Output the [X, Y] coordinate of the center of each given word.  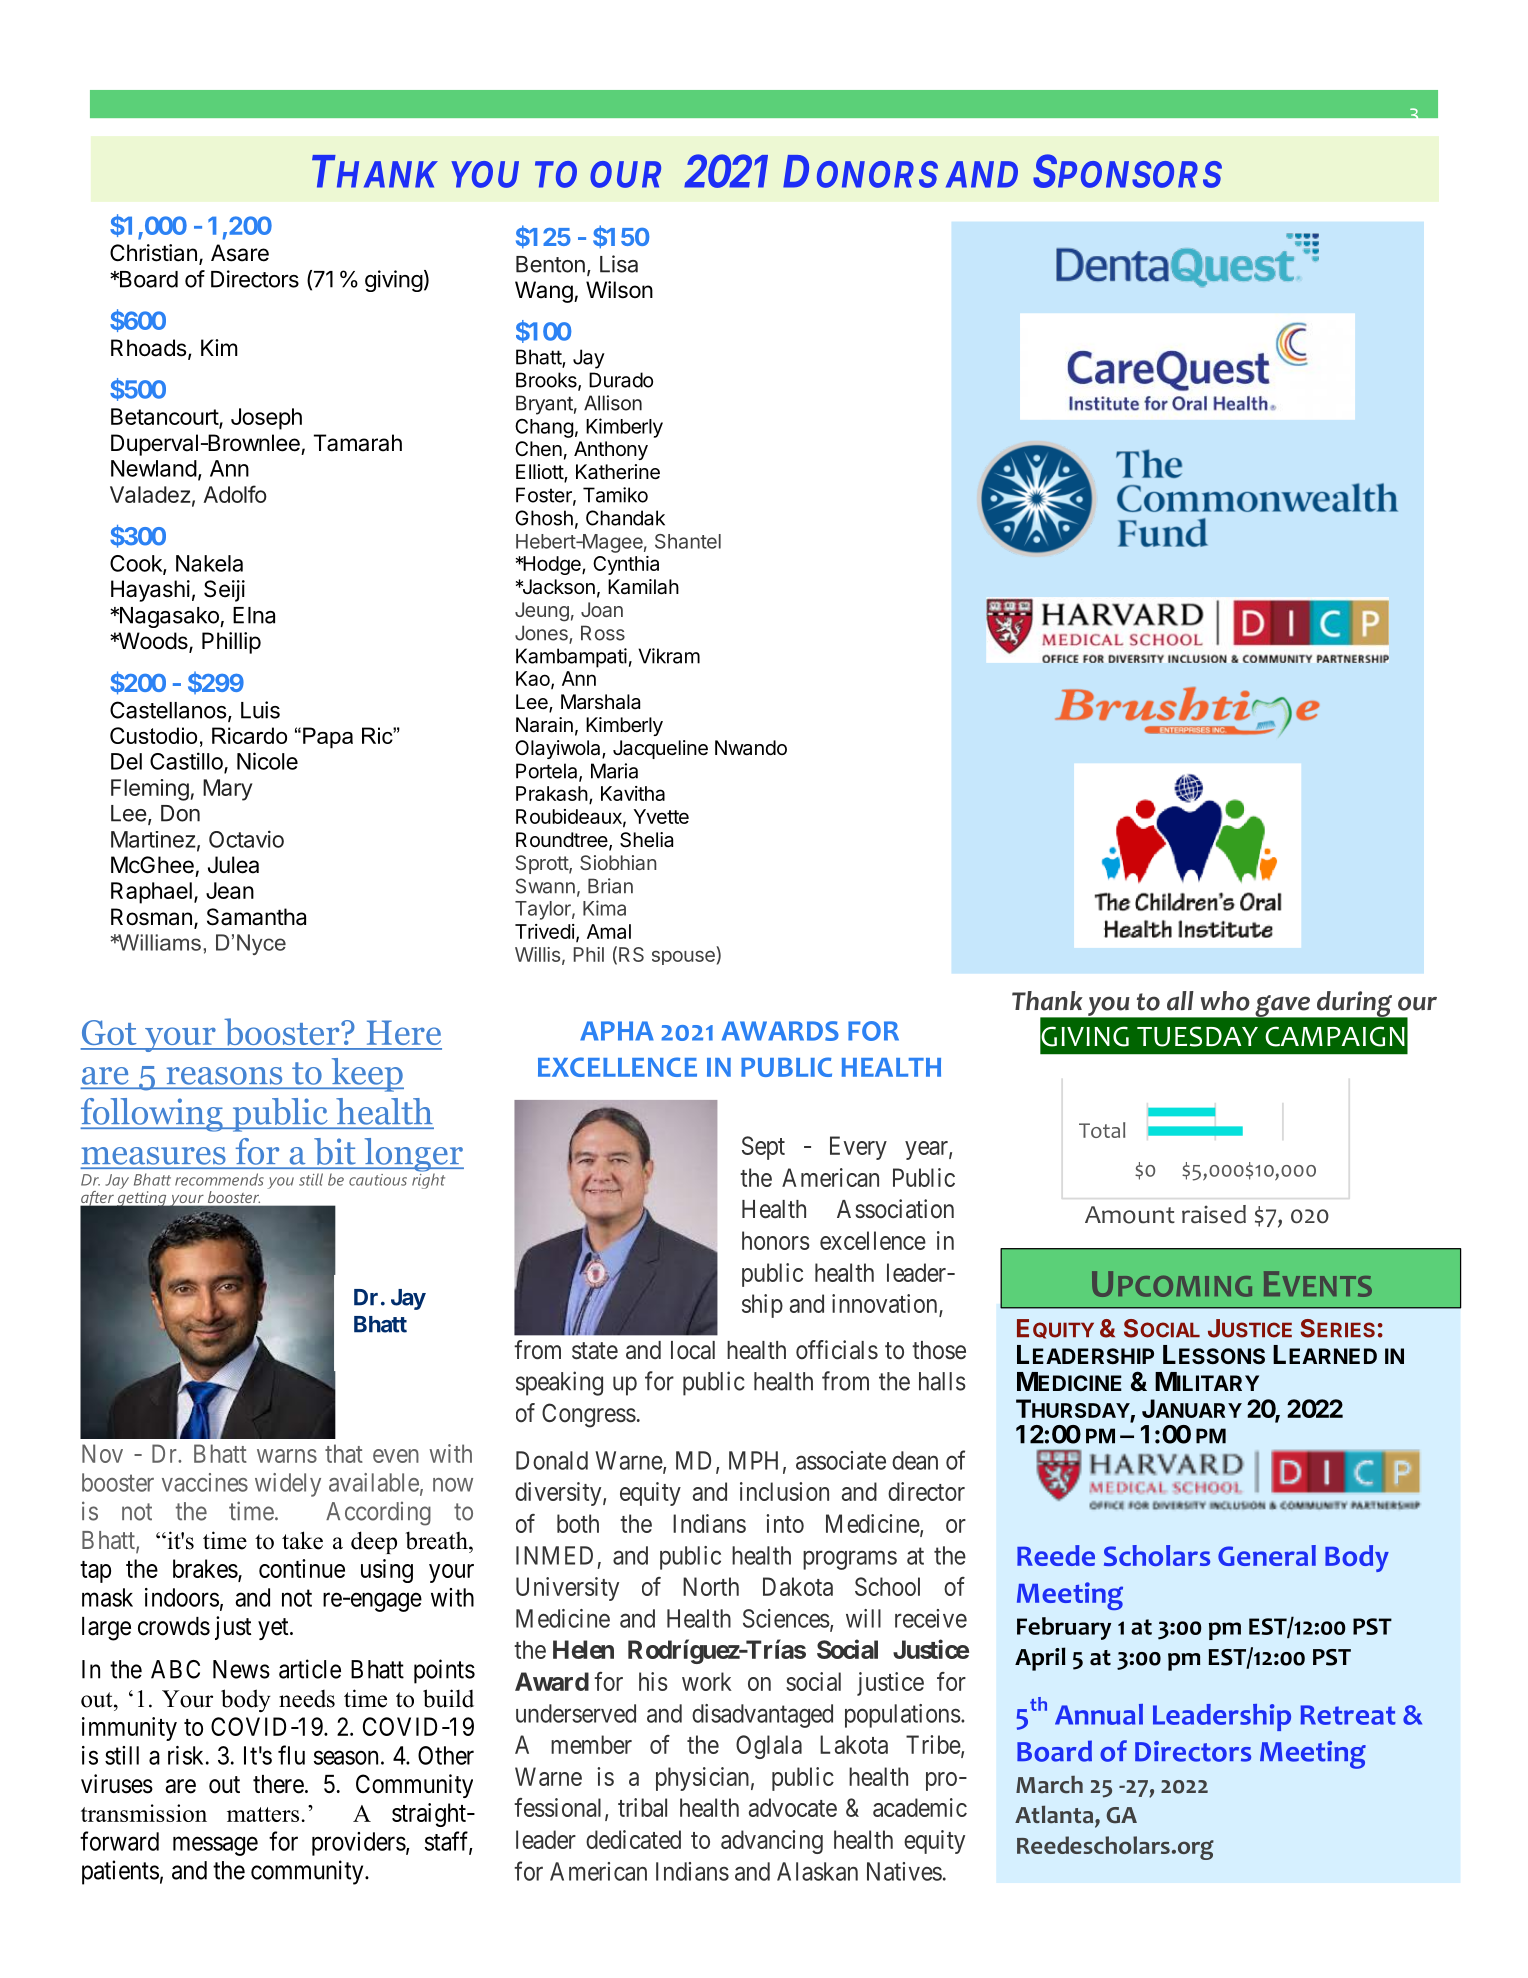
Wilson [619, 290]
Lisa [619, 264]
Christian [153, 253]
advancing [772, 1842]
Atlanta [1055, 1814]
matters [263, 1814]
